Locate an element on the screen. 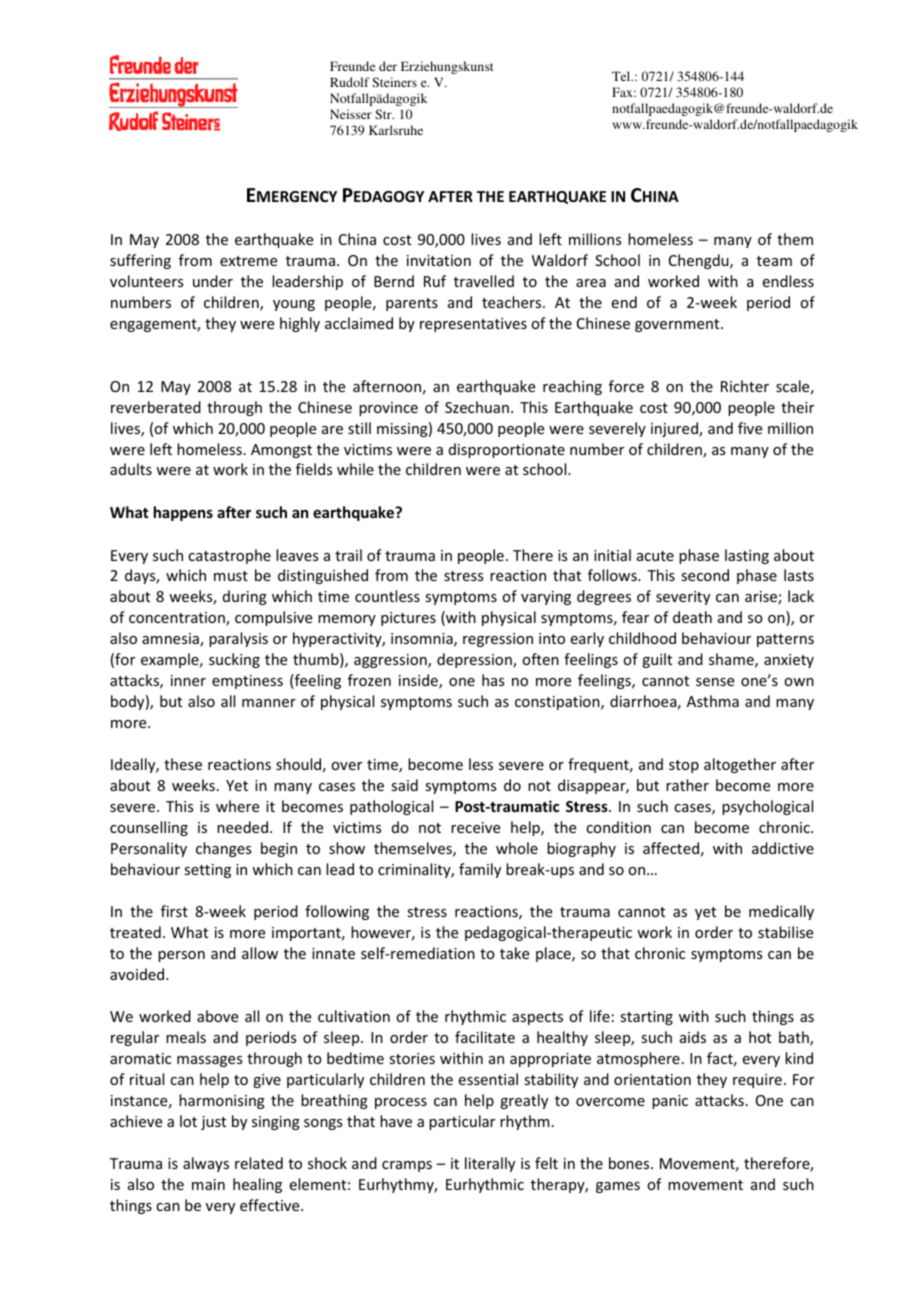 This screenshot has width=924, height=1308. Richter is located at coordinates (745, 386).
